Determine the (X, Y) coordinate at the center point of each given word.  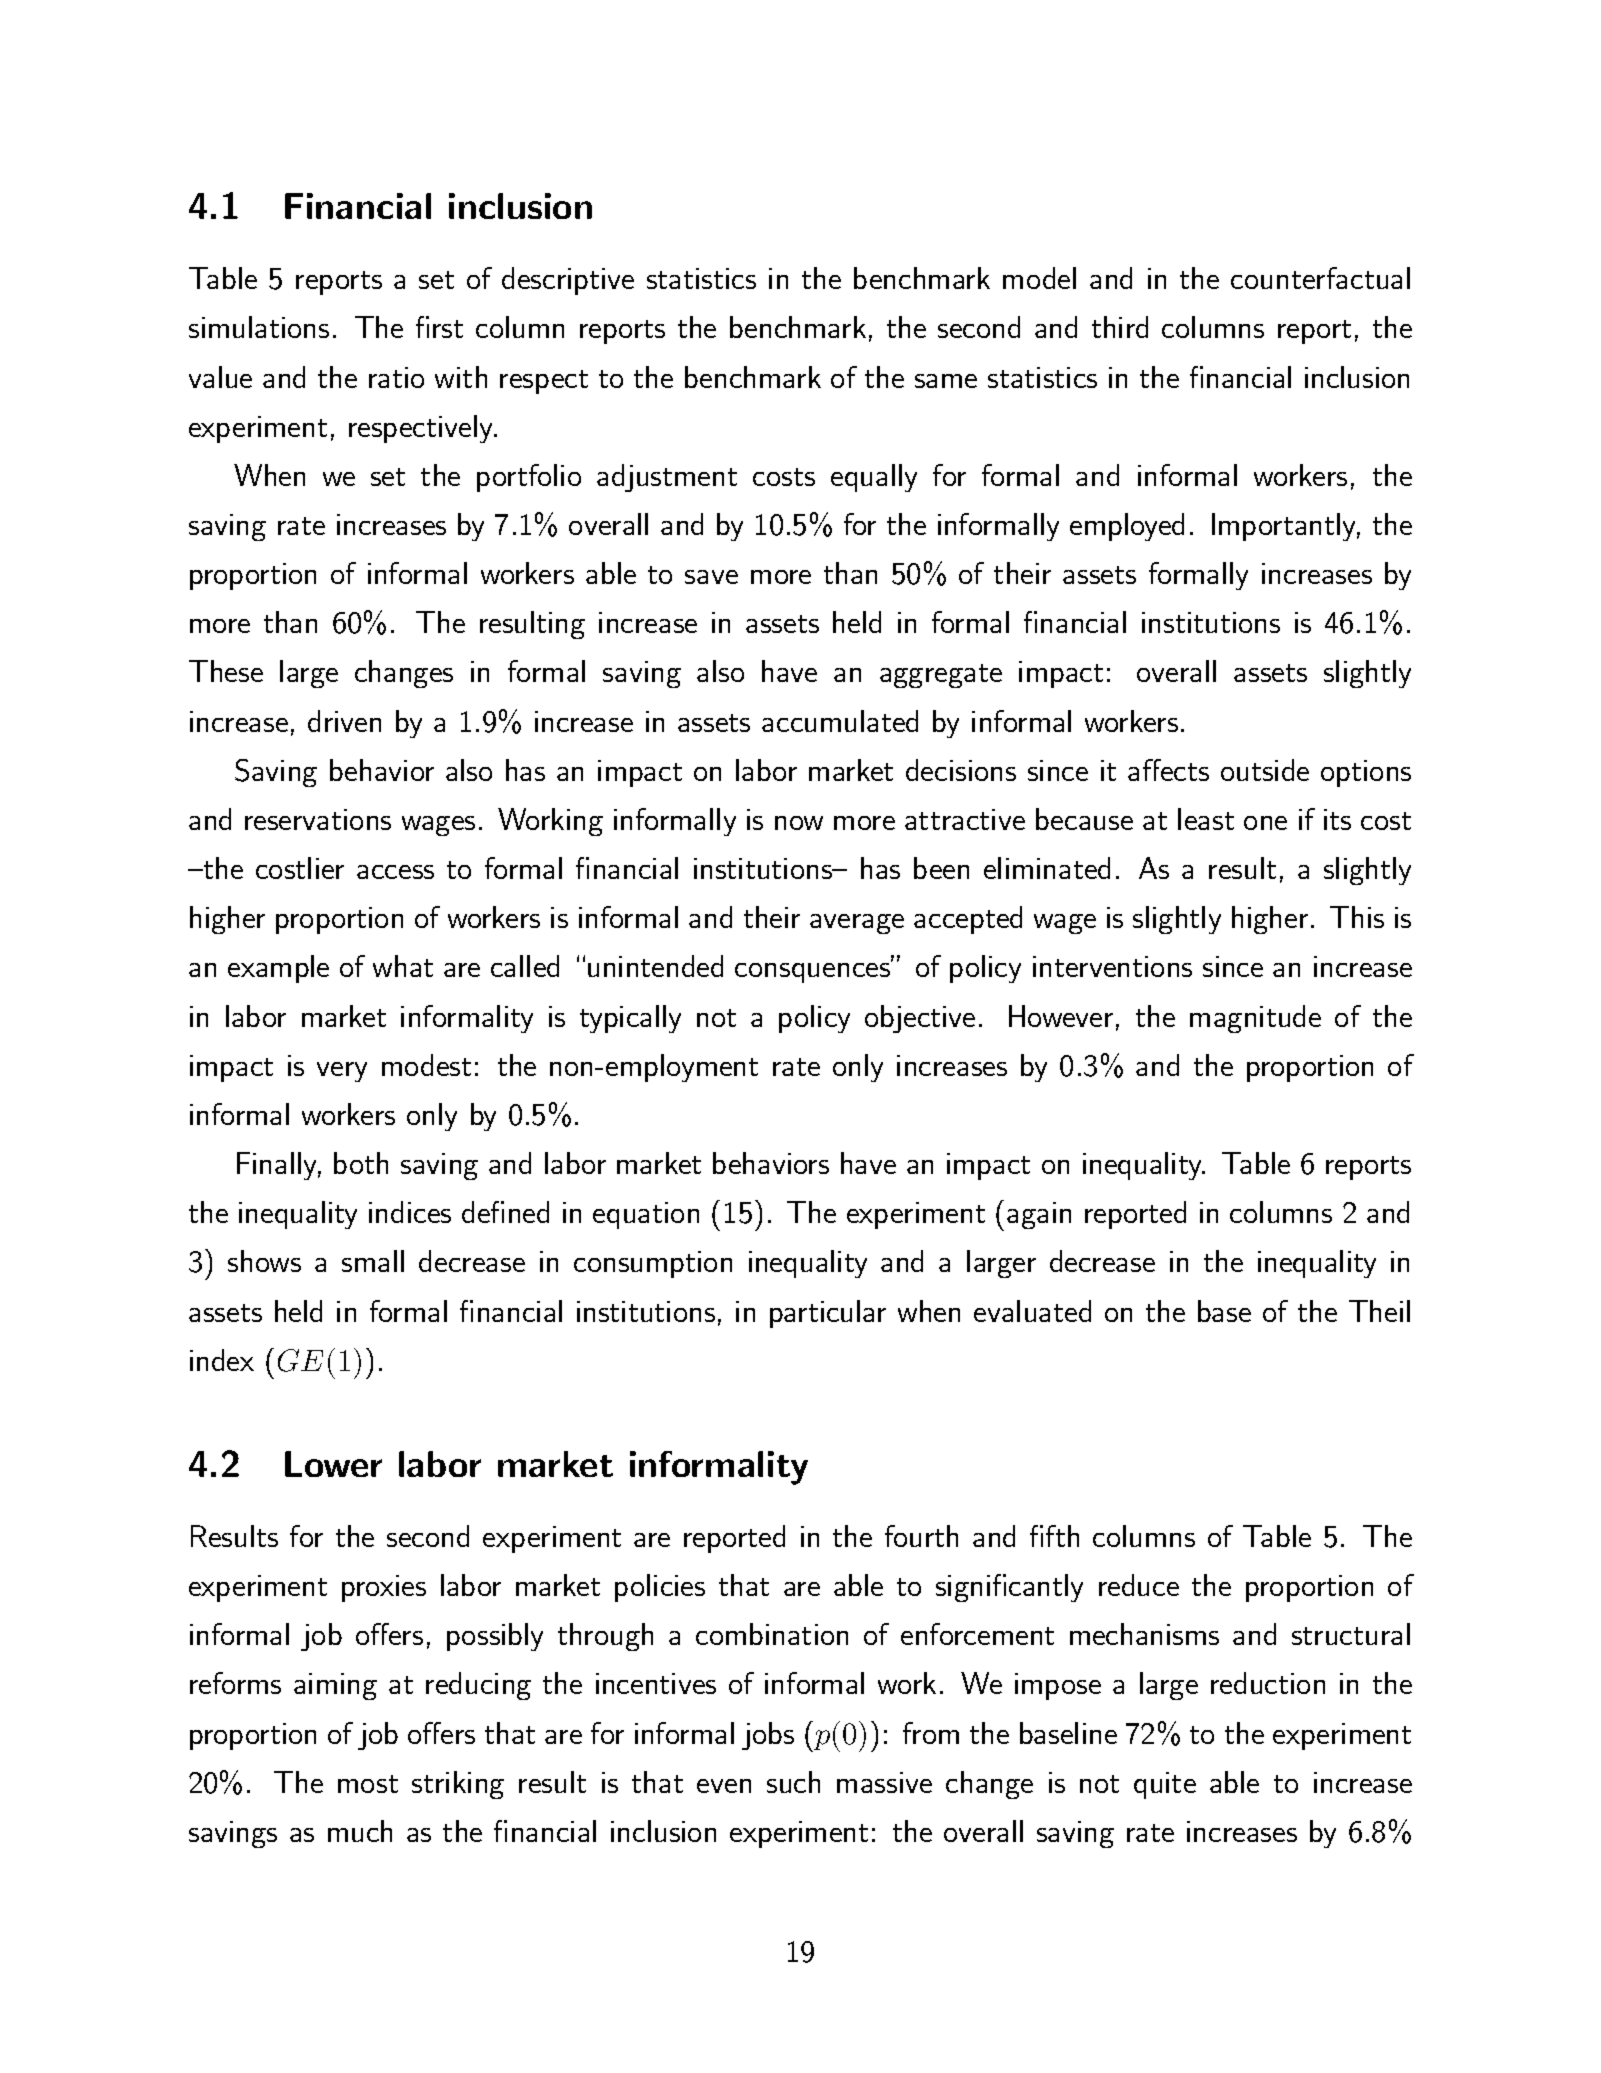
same (946, 381)
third (1120, 327)
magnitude (1255, 1019)
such (793, 1782)
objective (920, 1019)
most (368, 1784)
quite (1165, 1785)
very (342, 1072)
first (439, 327)
